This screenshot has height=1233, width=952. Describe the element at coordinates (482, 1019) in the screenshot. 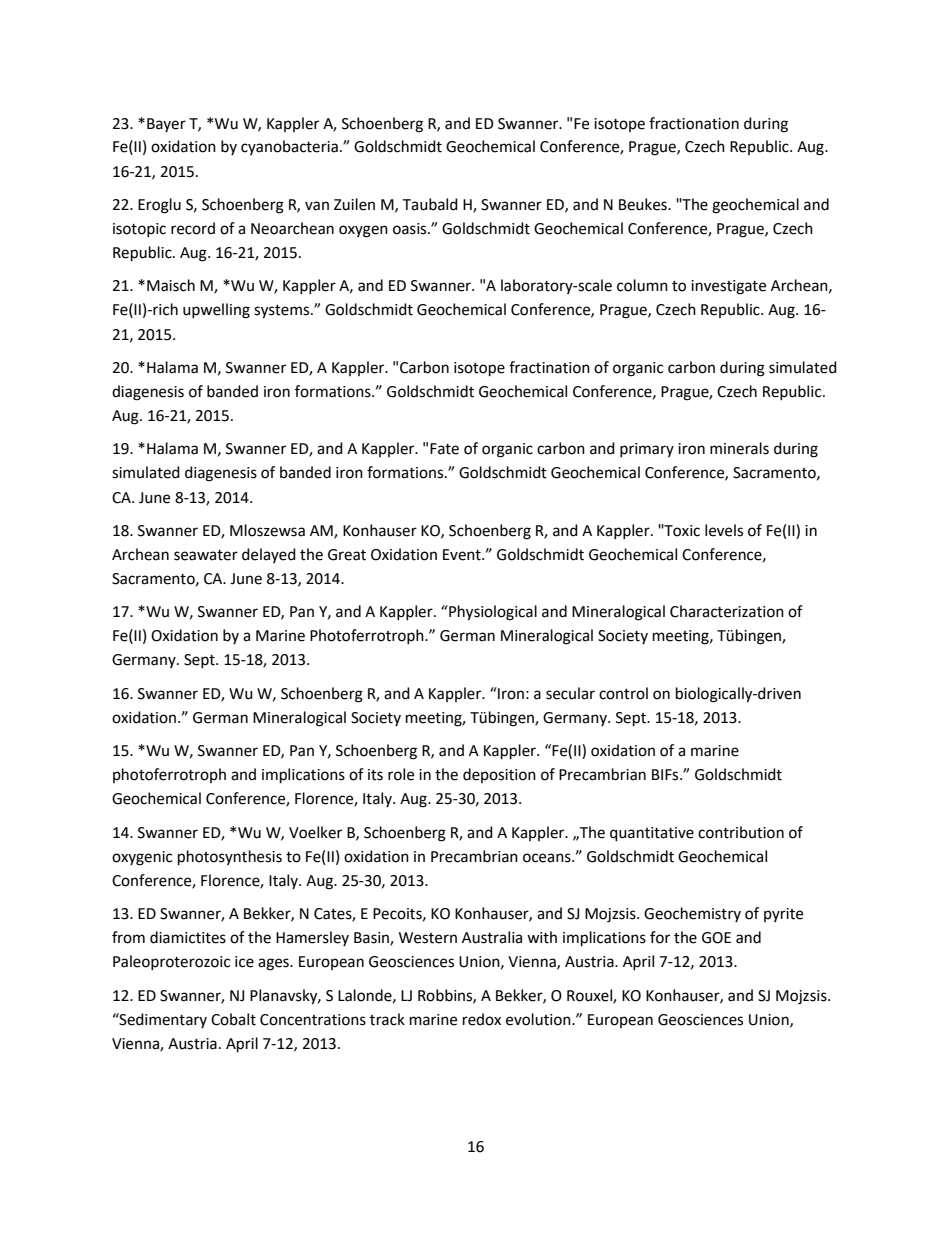

I see `redox` at that location.
